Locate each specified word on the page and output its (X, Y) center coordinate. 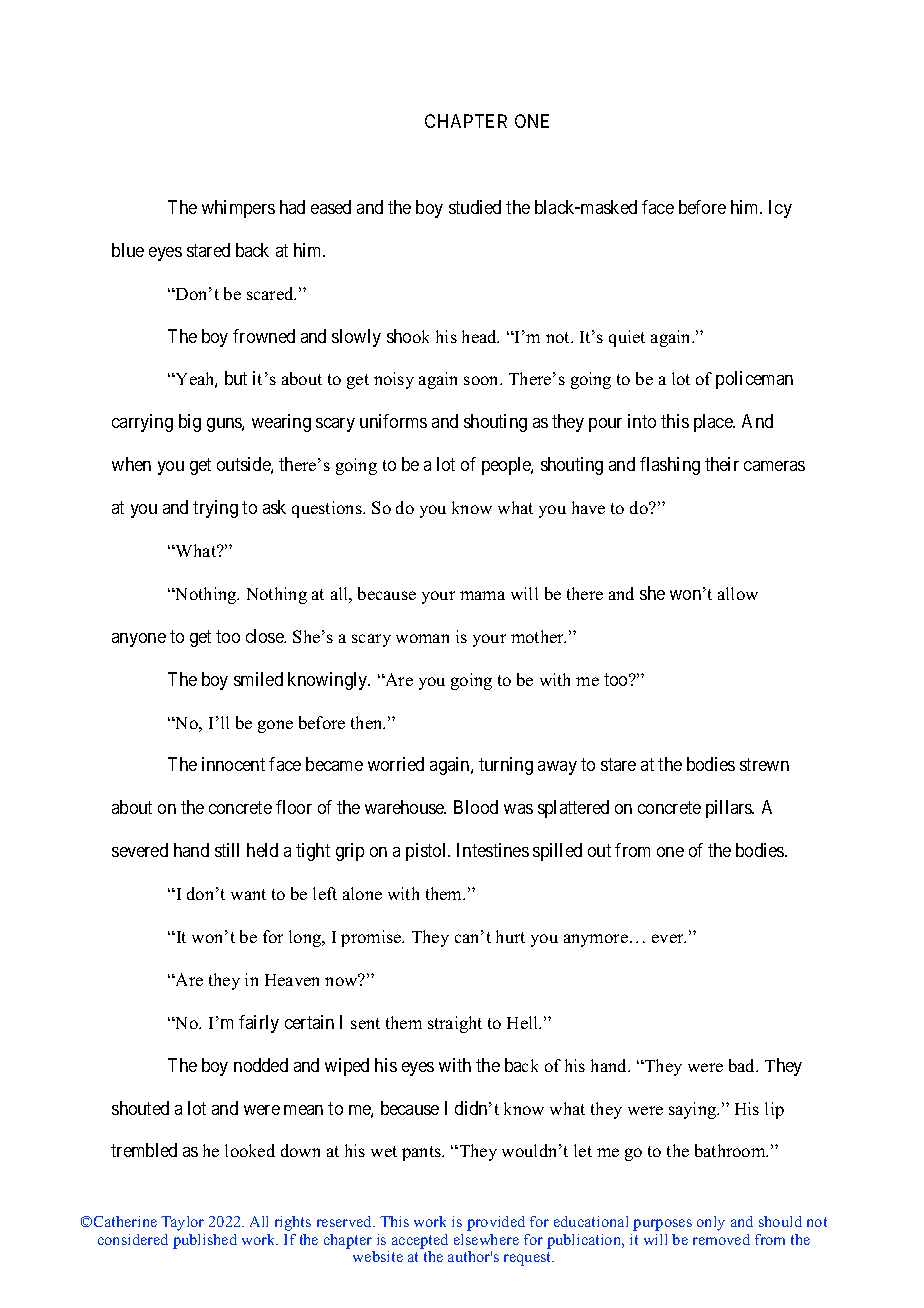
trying (215, 509)
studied (475, 207)
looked (250, 1150)
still (227, 850)
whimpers (238, 209)
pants (422, 1153)
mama (482, 595)
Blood (476, 807)
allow (738, 593)
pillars (730, 809)
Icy (780, 209)
